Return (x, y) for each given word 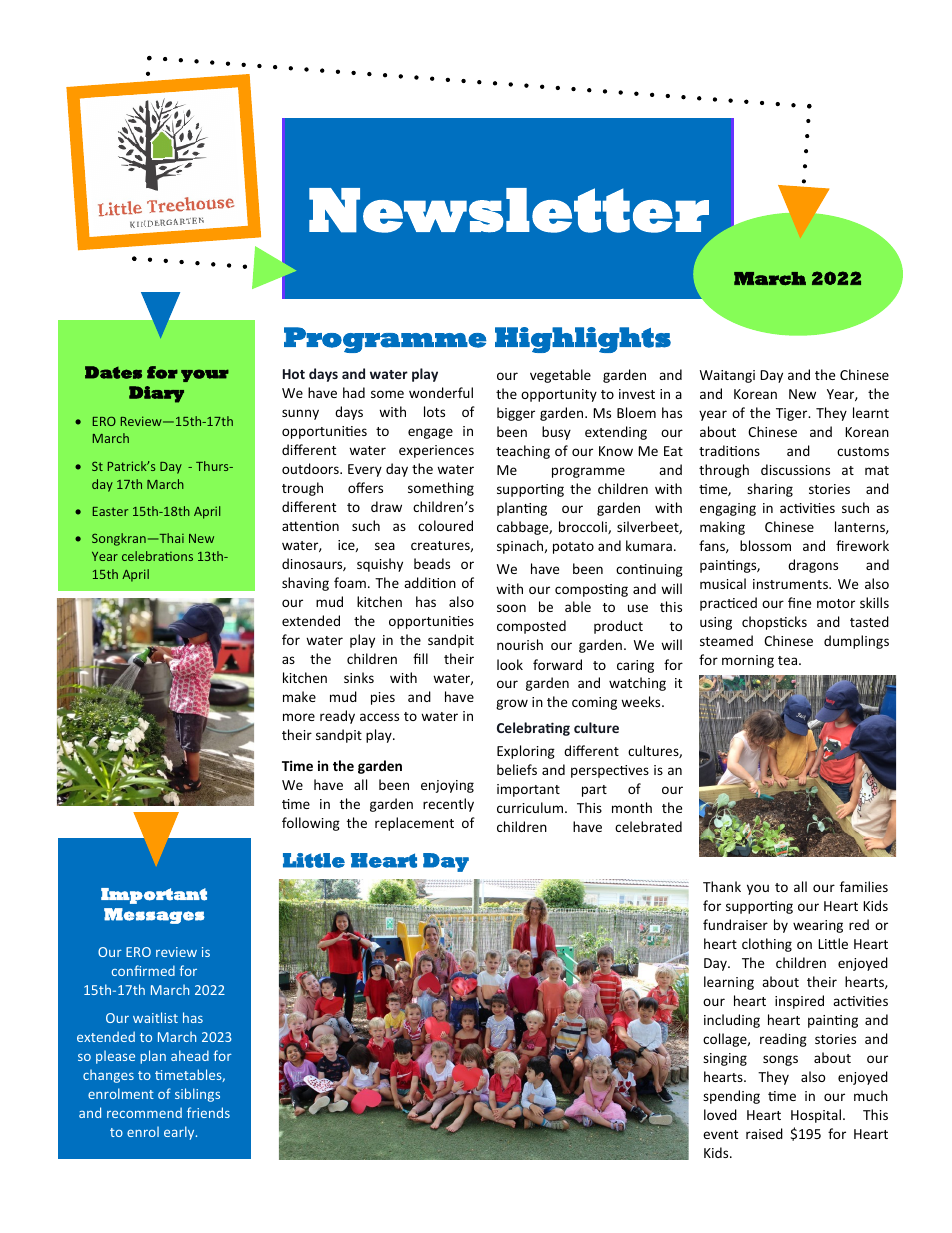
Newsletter (509, 210)
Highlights (583, 340)
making (722, 528)
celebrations (157, 556)
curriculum (531, 807)
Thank (722, 886)
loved (720, 1114)
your (205, 375)
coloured (445, 525)
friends (208, 1112)
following (311, 824)
